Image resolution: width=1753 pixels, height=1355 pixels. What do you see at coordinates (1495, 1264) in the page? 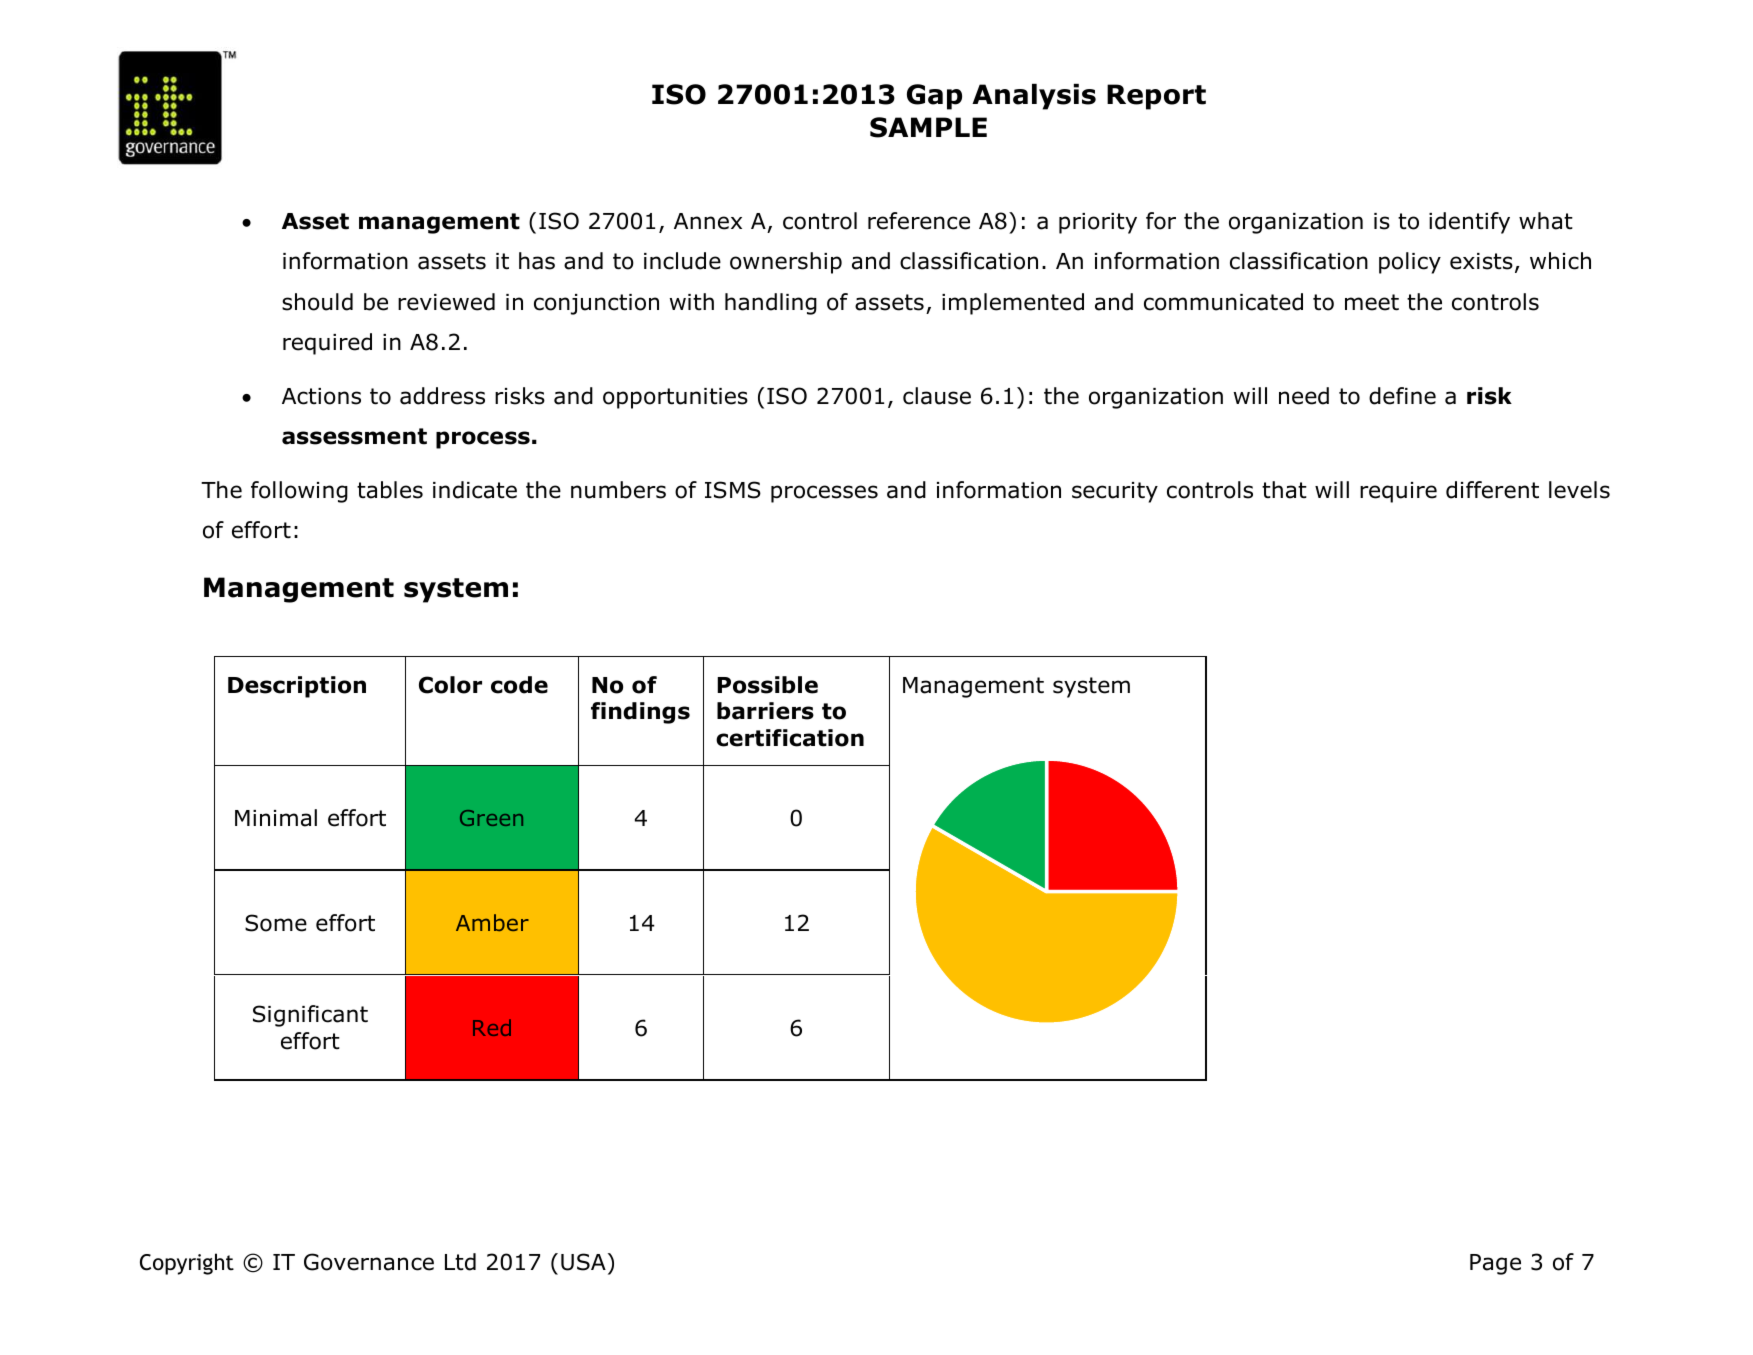
I see `Page` at bounding box center [1495, 1264].
